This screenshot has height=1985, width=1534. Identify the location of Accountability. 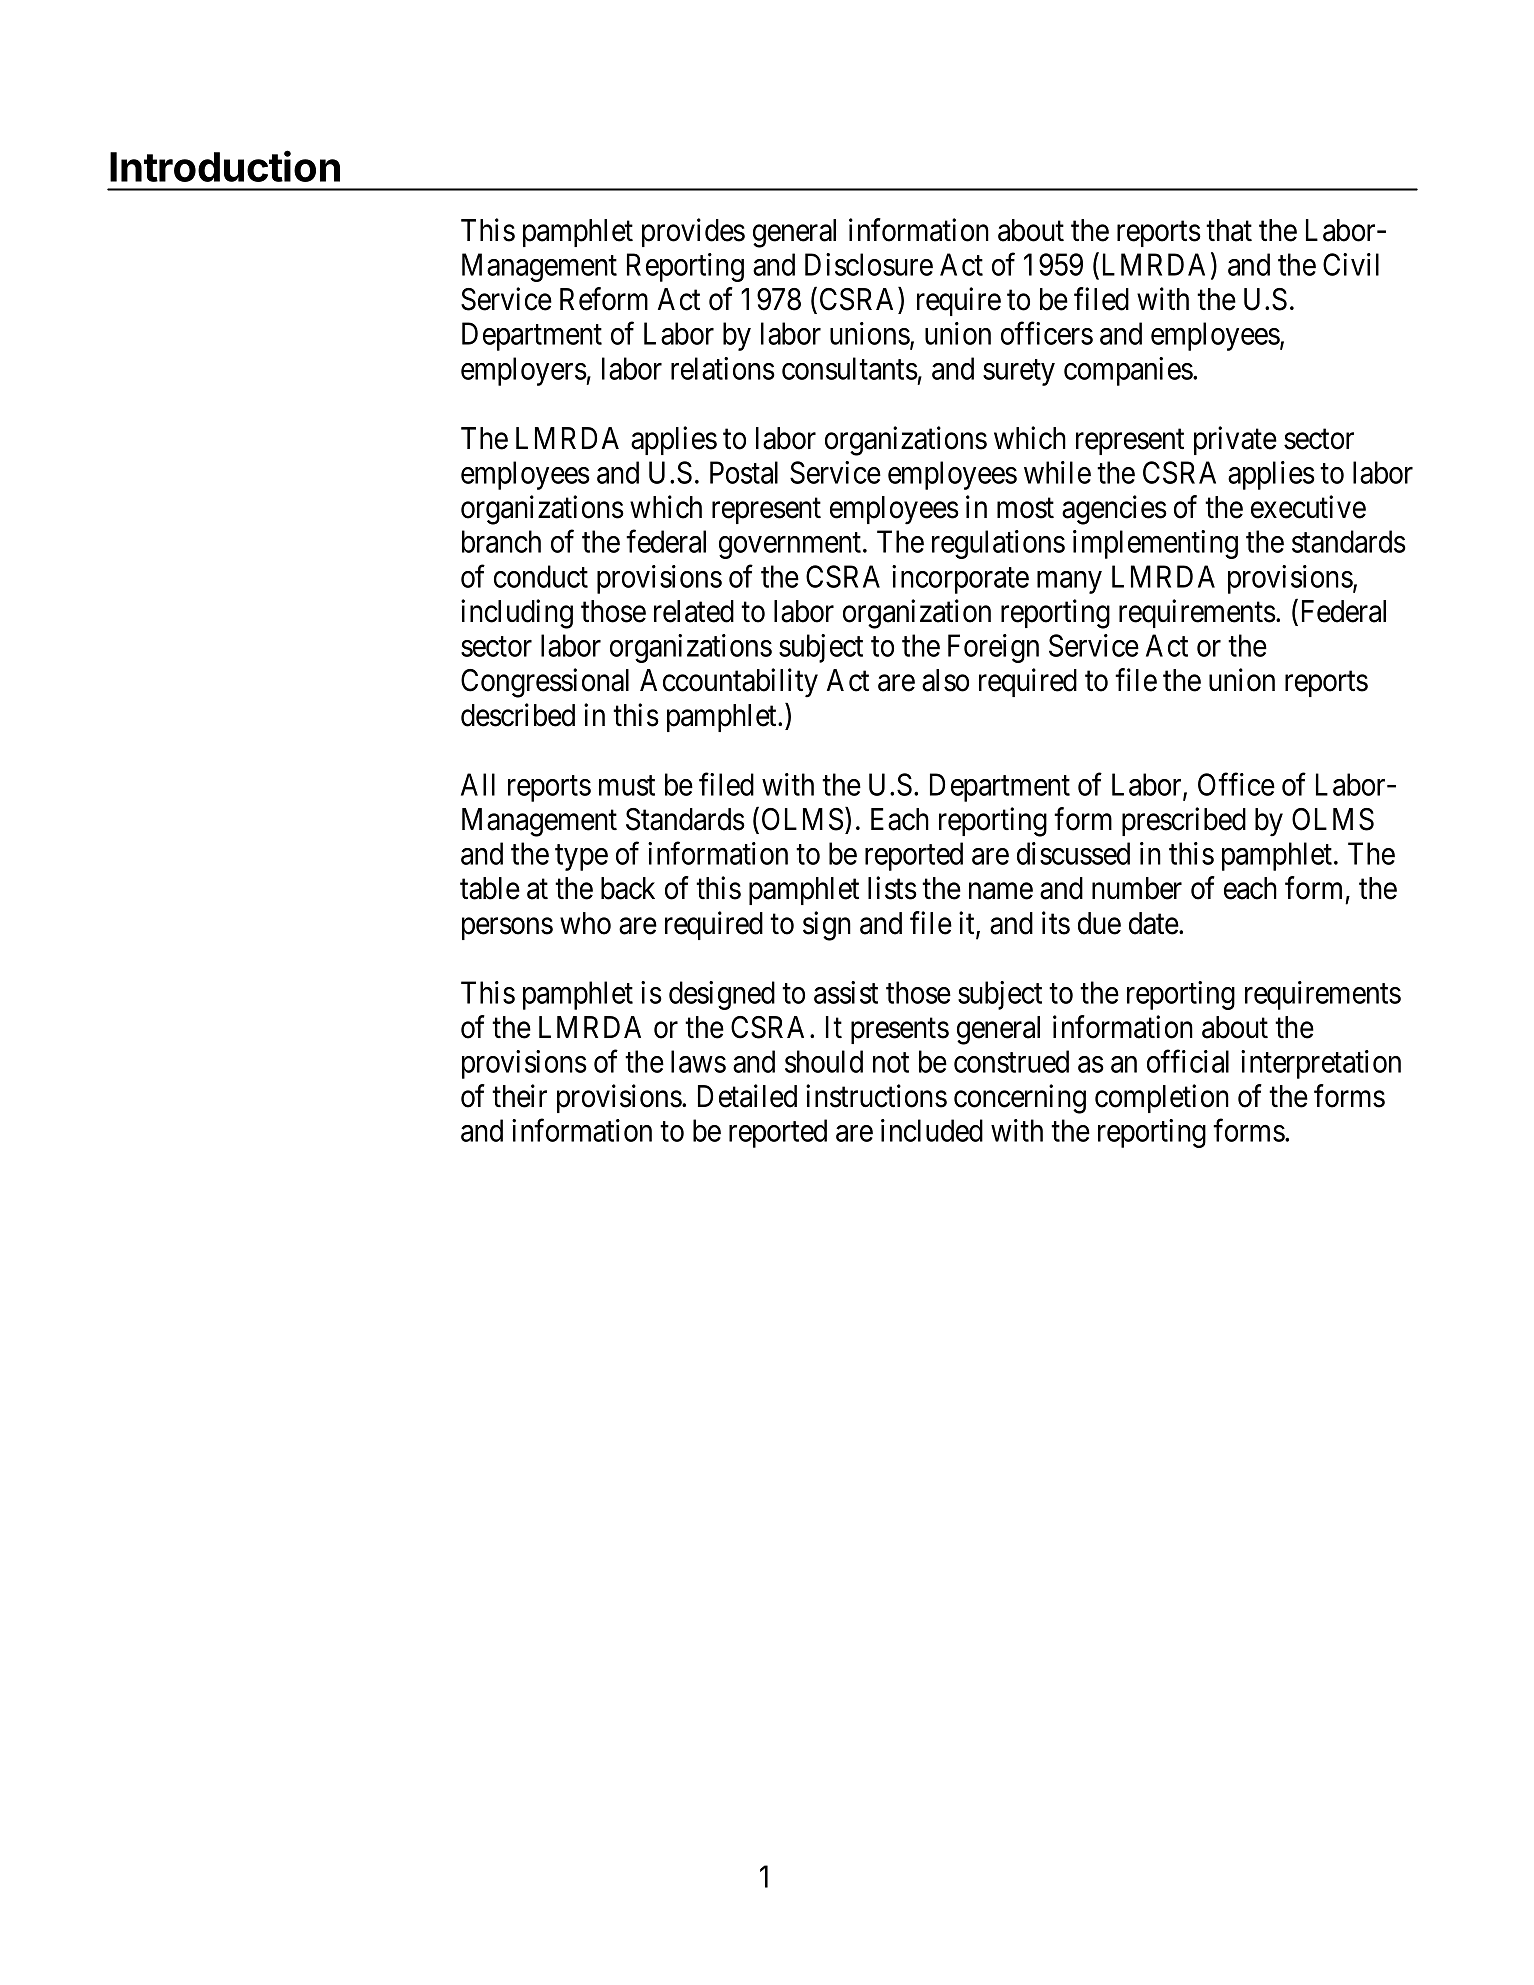
(729, 683).
